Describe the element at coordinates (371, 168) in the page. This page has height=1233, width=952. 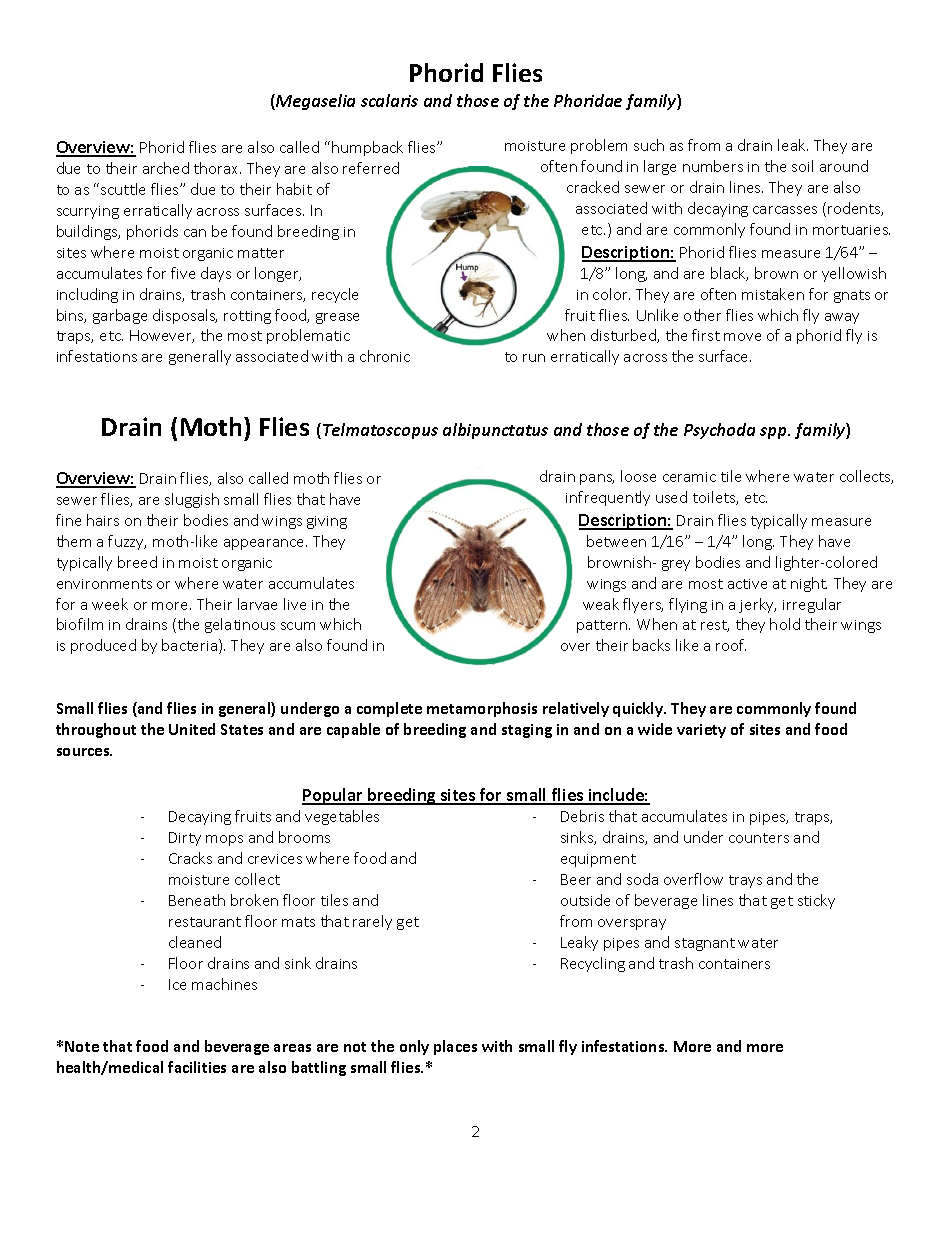
I see `referred` at that location.
